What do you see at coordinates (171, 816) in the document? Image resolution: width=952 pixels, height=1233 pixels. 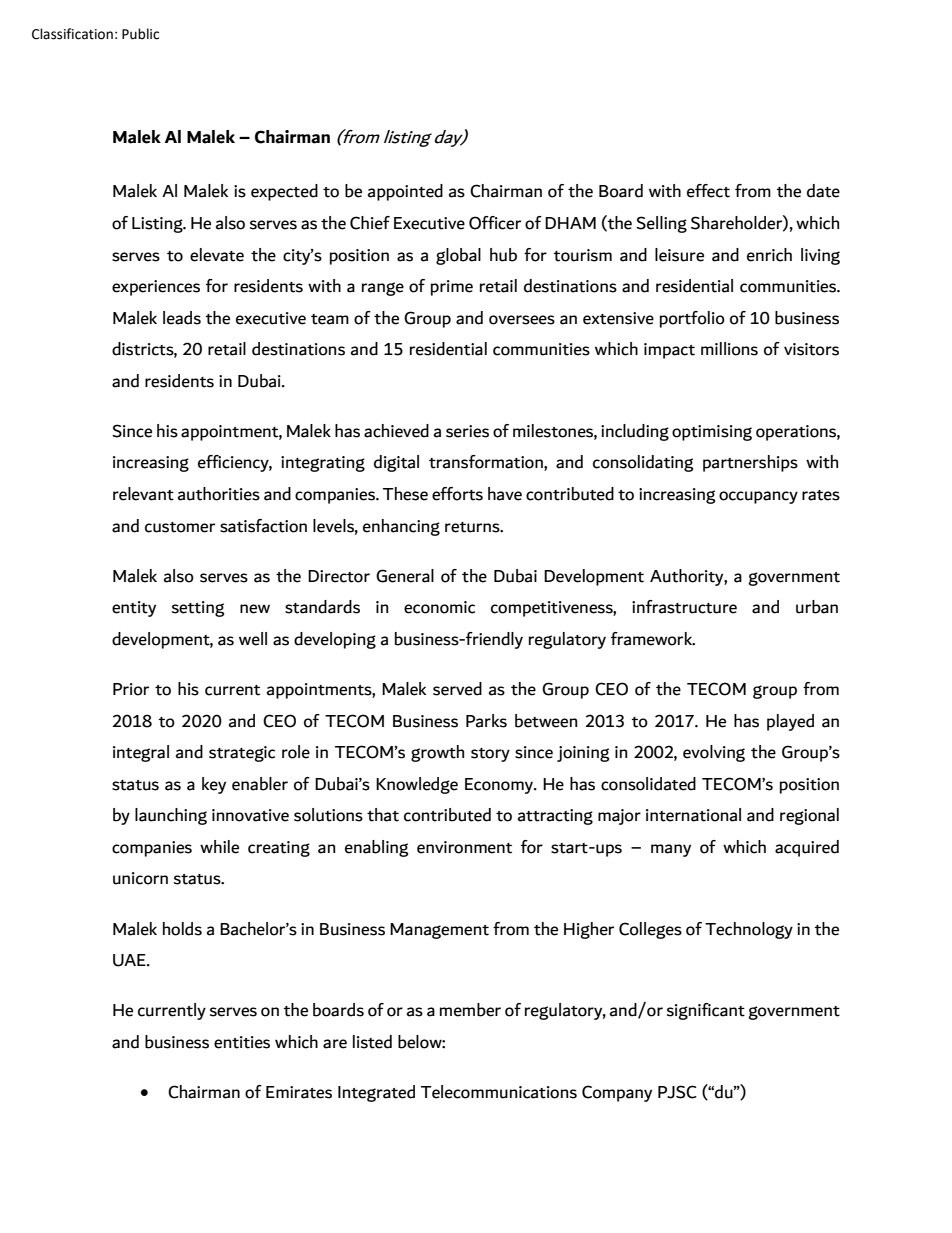 I see `launching` at bounding box center [171, 816].
